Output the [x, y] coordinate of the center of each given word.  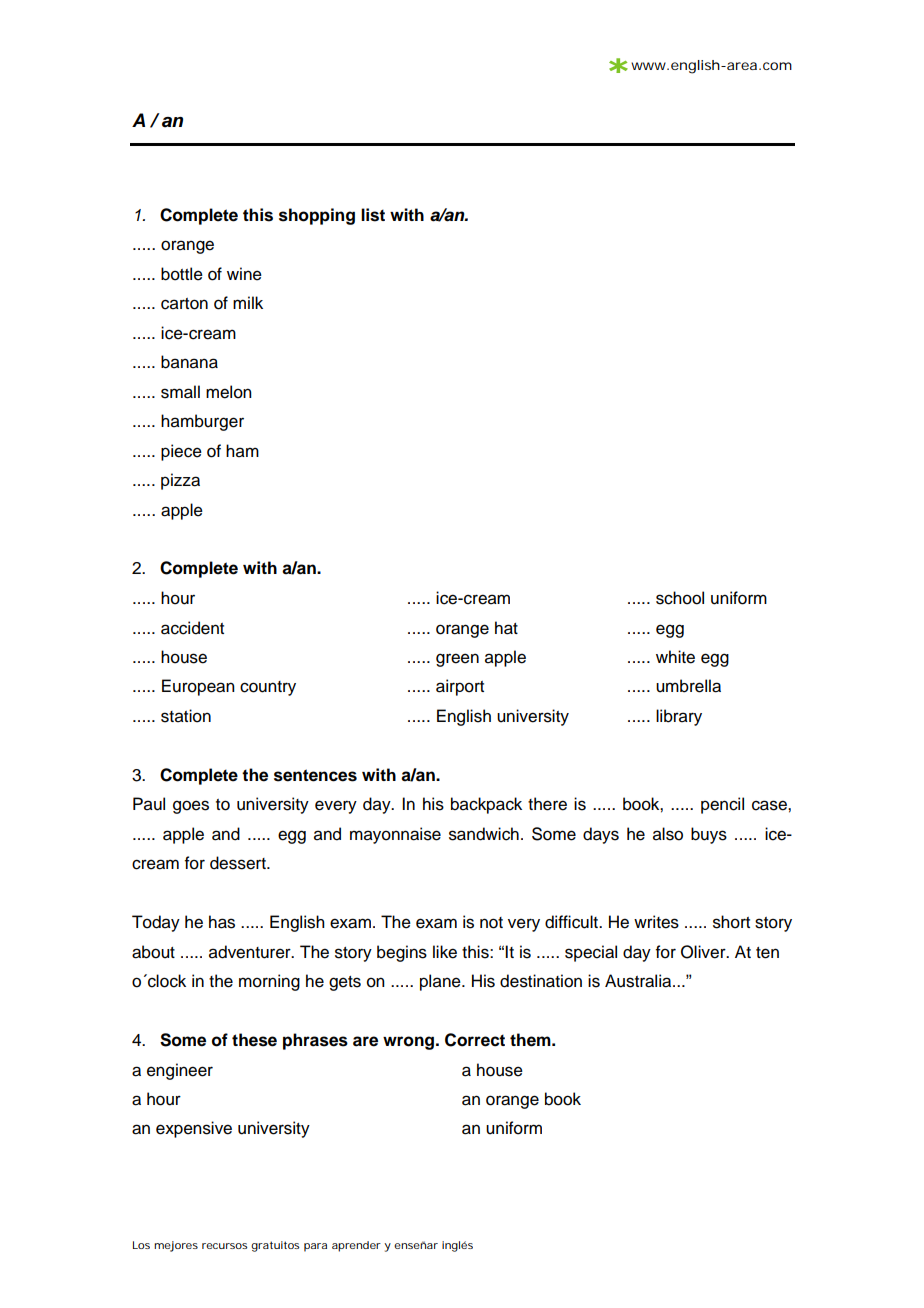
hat [506, 628]
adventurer [251, 952]
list [373, 215]
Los [141, 1245]
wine [244, 274]
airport [460, 687]
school [680, 598]
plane [441, 982]
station [186, 716]
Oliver [704, 952]
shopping [317, 216]
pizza [180, 481]
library [679, 717]
